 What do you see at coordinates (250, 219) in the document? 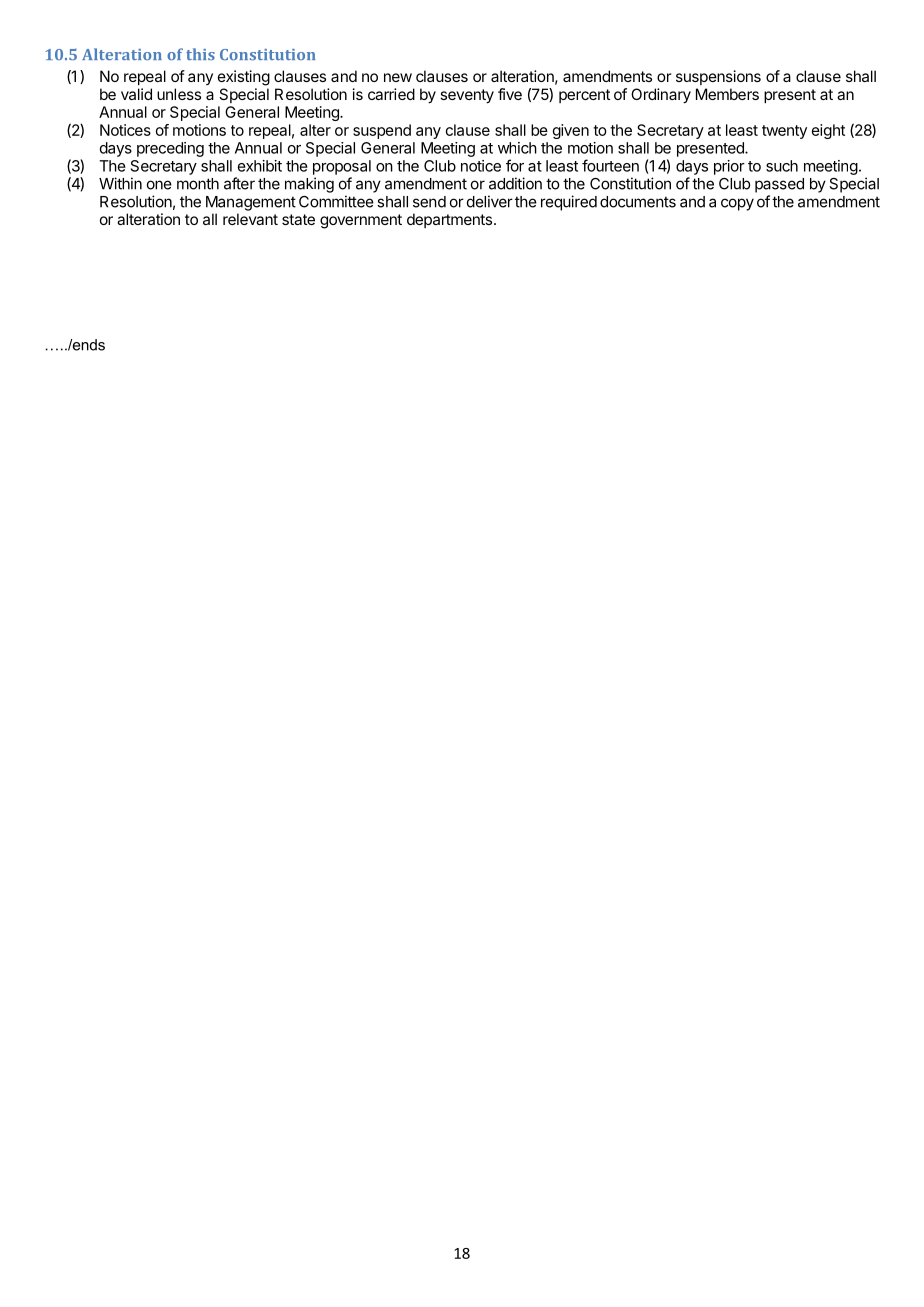
I see `relevant` at bounding box center [250, 219].
